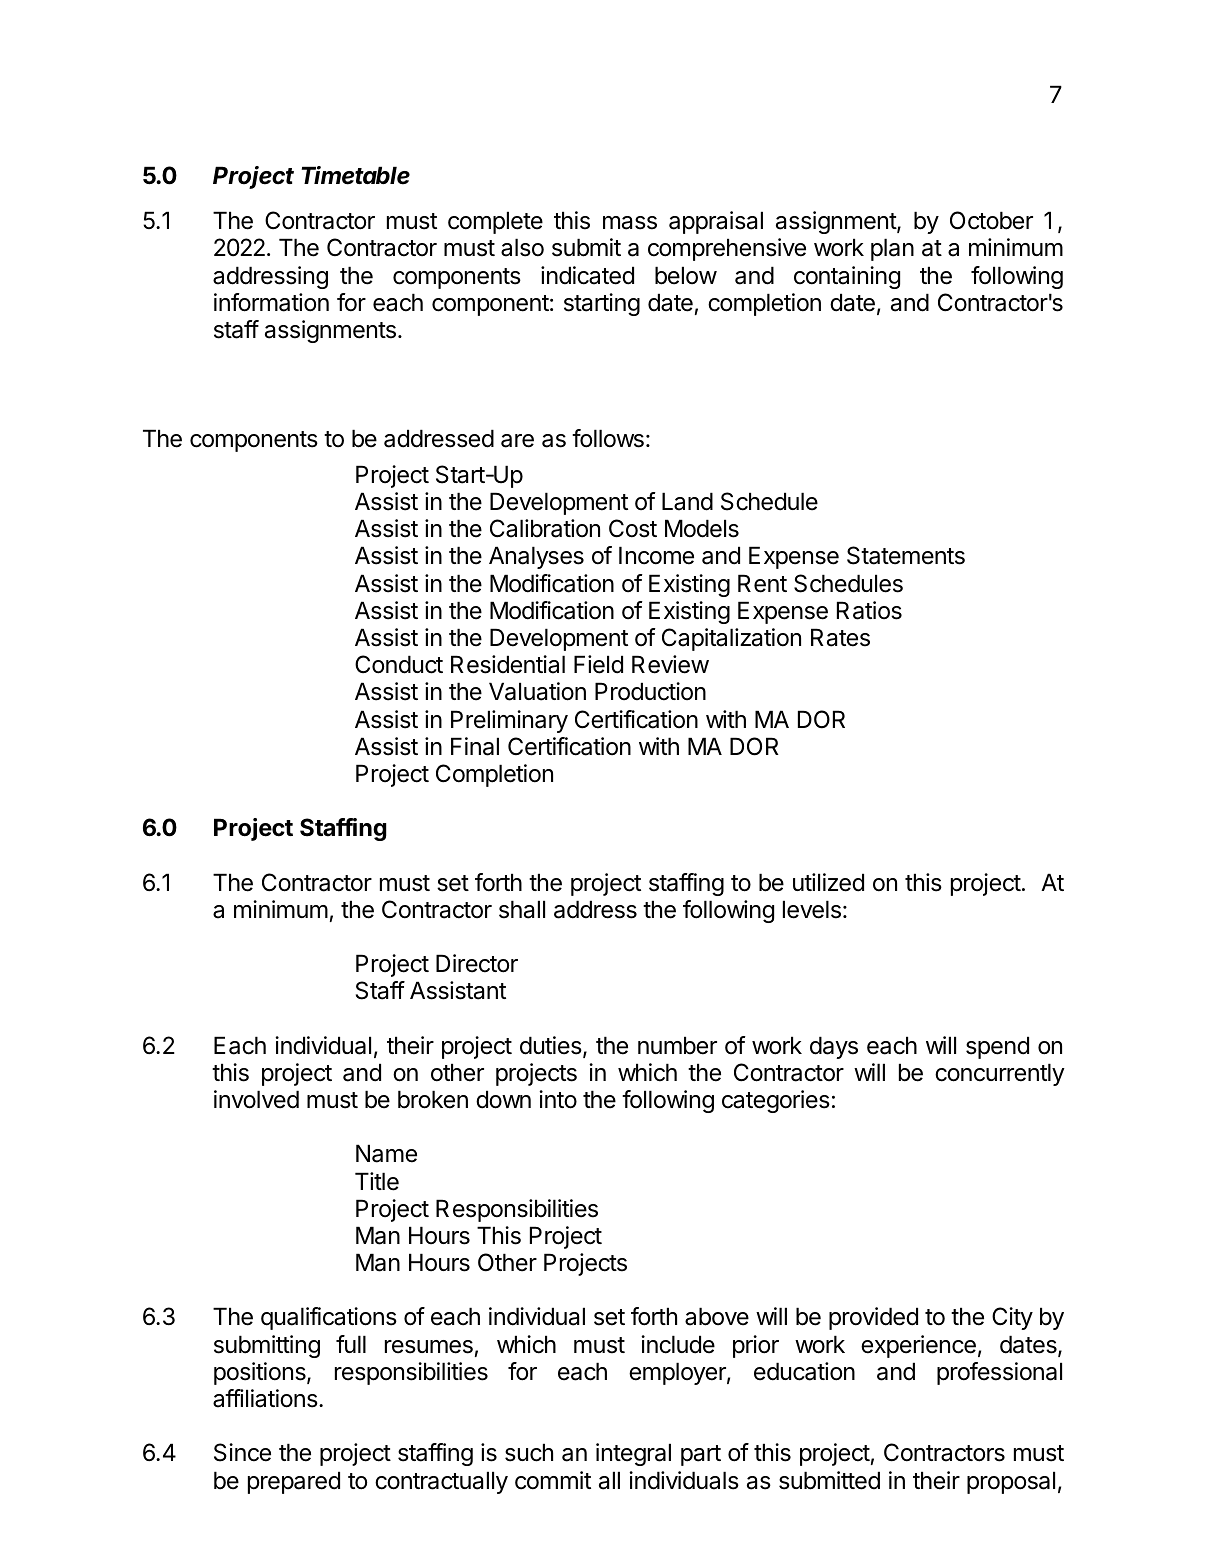 This page has height=1560, width=1205. Describe the element at coordinates (256, 1099) in the page. I see `involved` at that location.
